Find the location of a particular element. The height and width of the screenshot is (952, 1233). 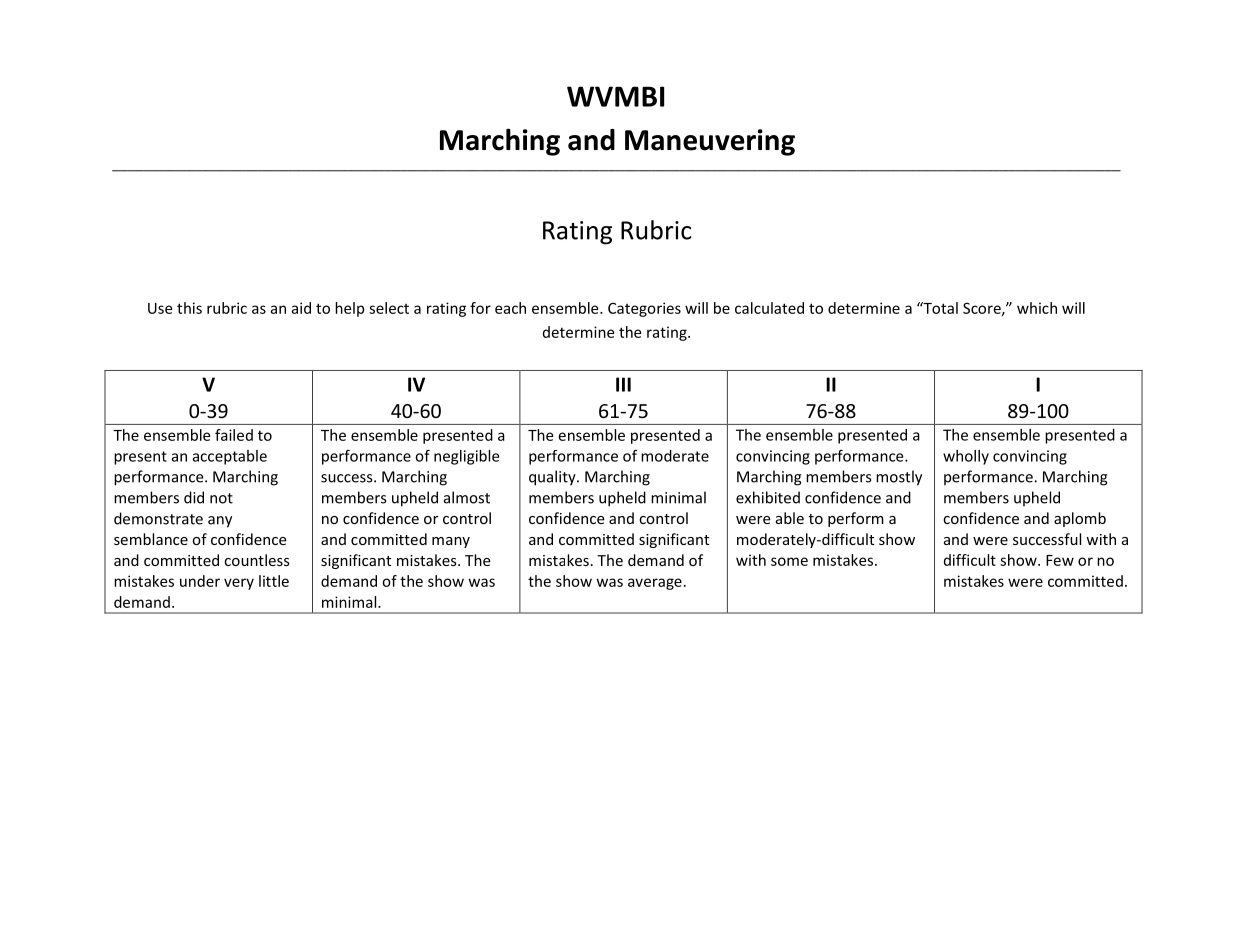

failed is located at coordinates (234, 435).
